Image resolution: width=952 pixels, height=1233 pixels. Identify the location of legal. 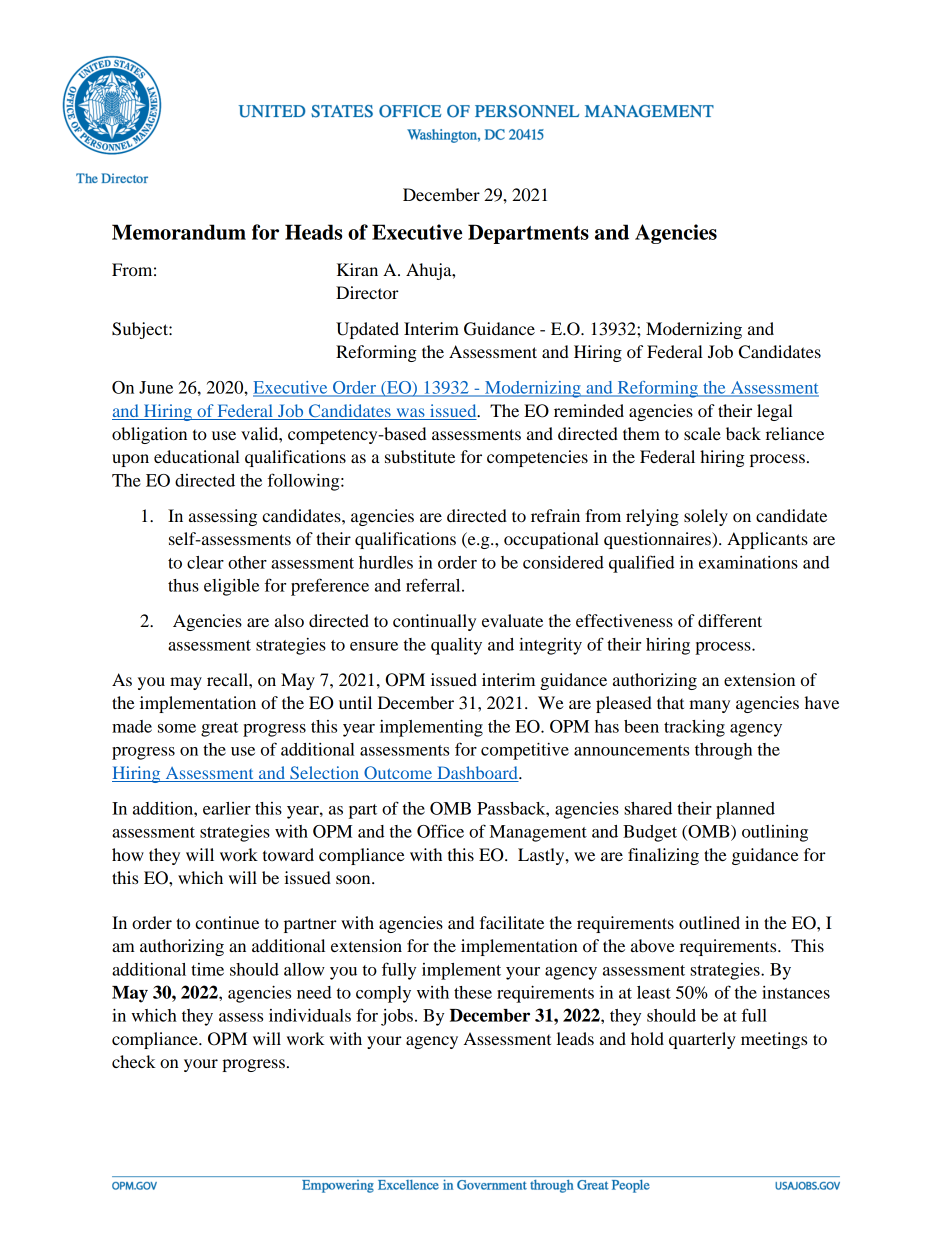
(775, 412).
